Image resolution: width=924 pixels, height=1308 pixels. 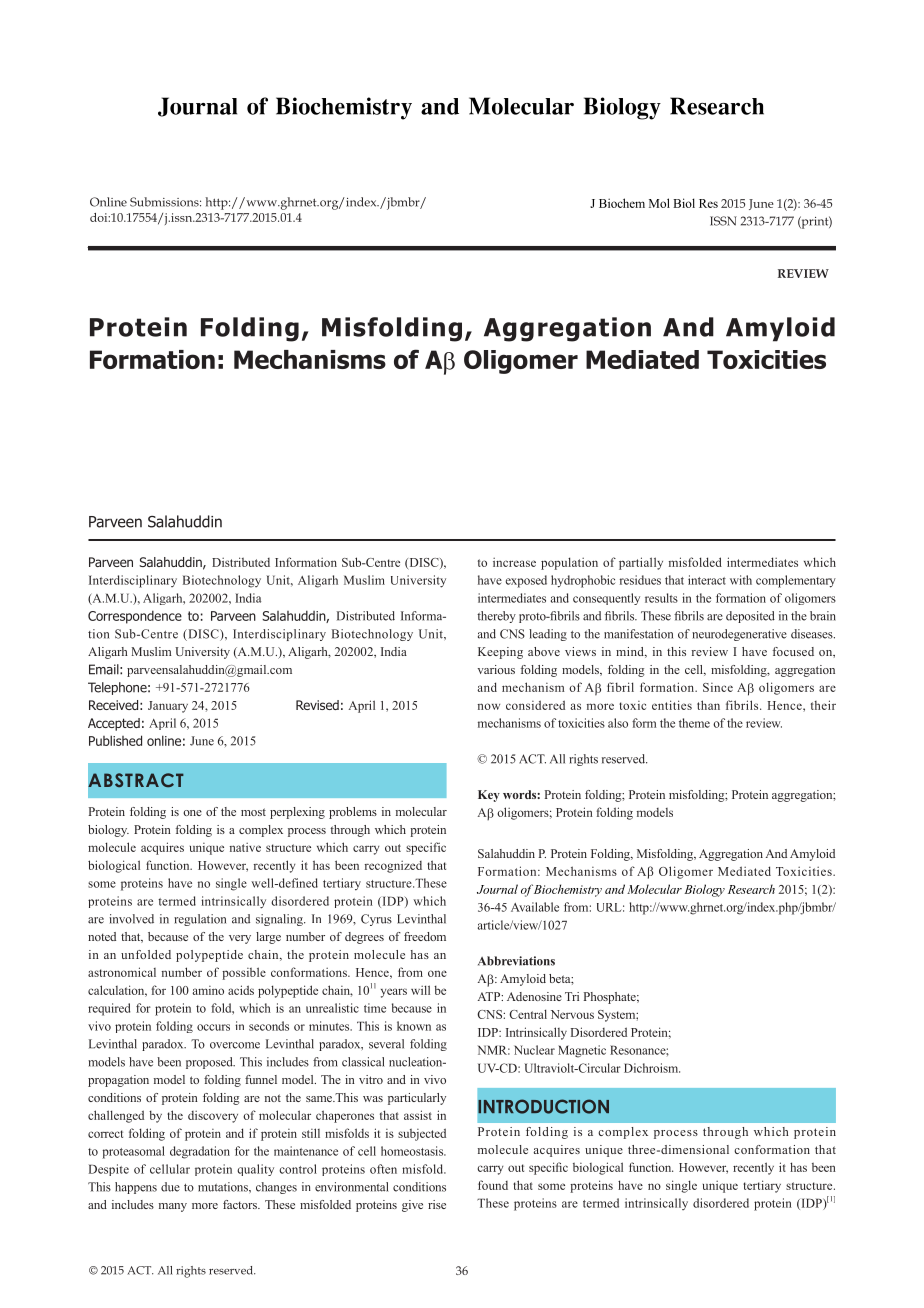 I want to click on with, so click(x=741, y=580).
